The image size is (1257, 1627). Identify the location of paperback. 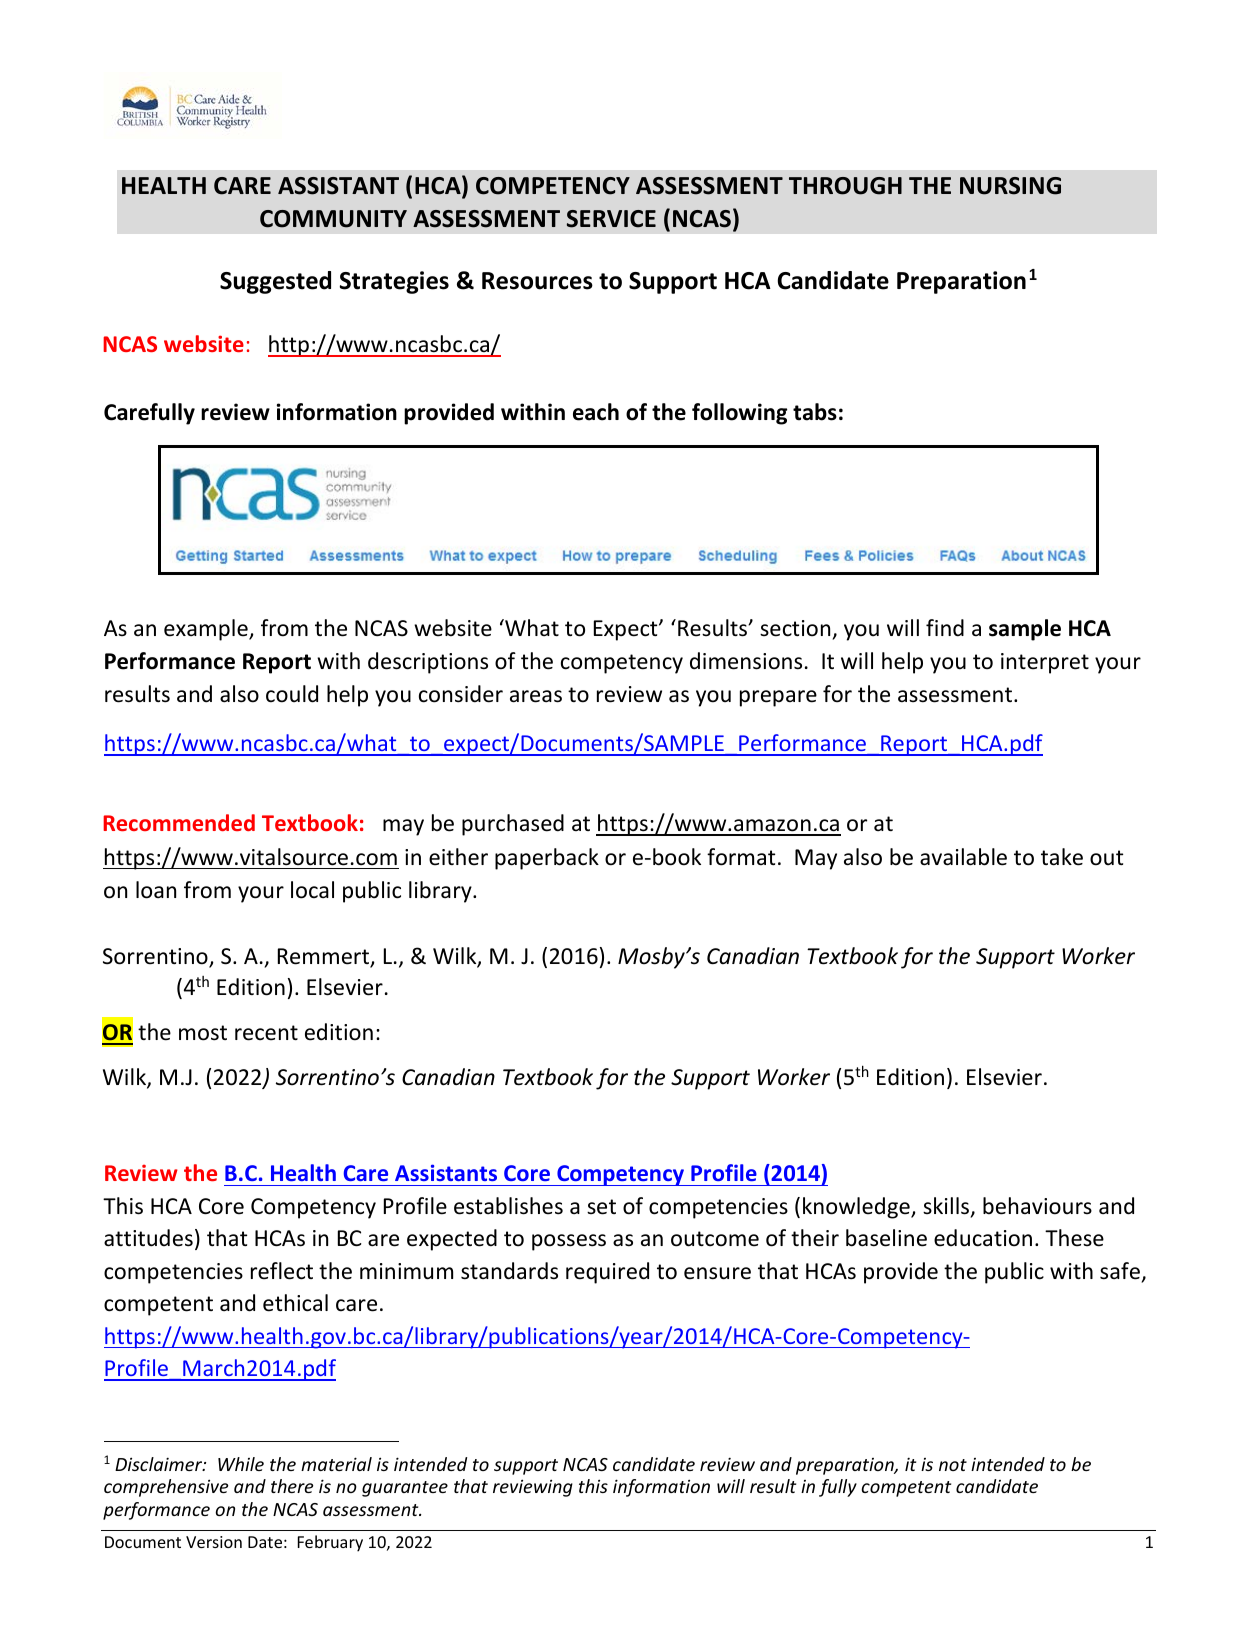
(547, 859).
